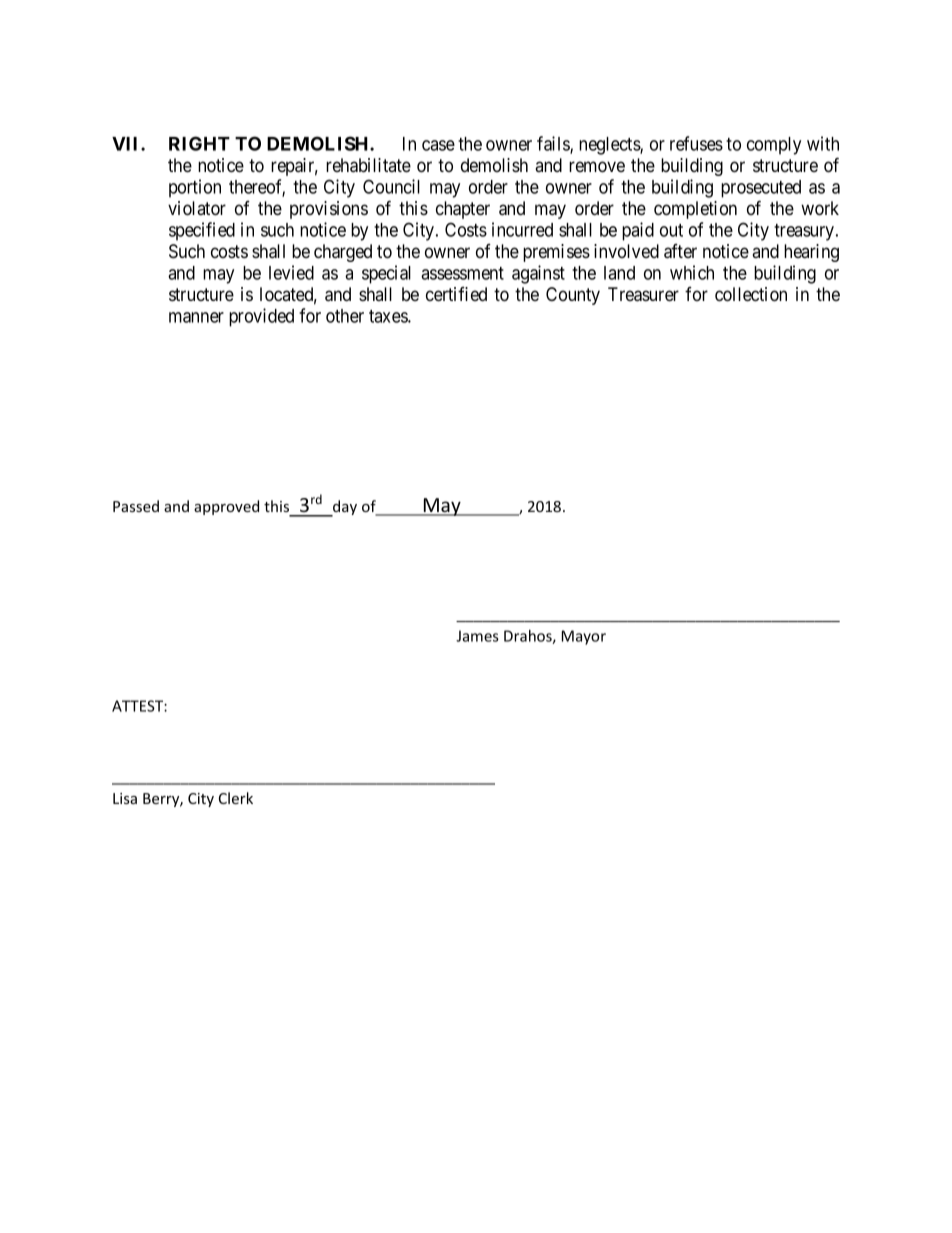  What do you see at coordinates (226, 507) in the image?
I see `approved` at bounding box center [226, 507].
